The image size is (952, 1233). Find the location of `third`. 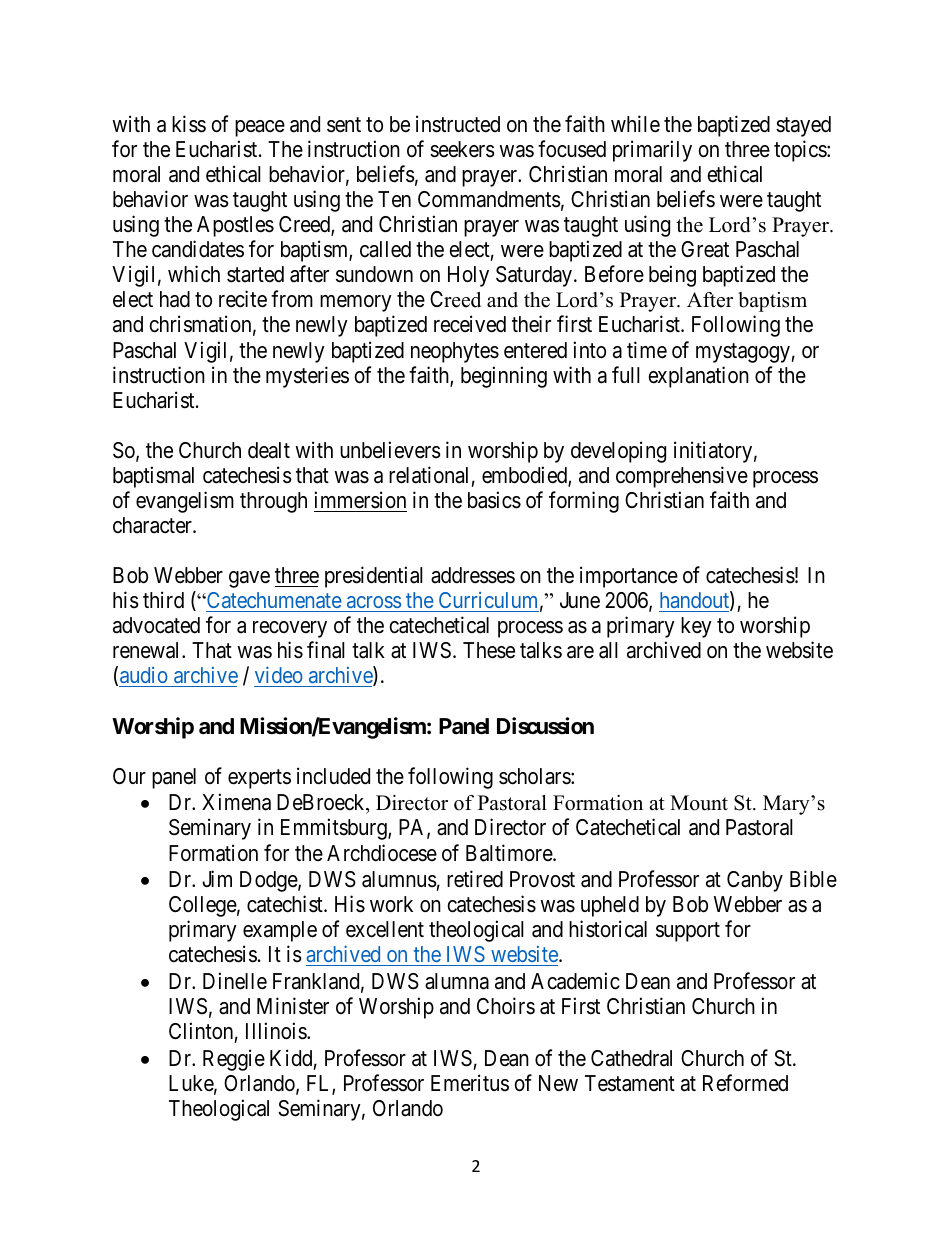

third is located at coordinates (163, 600).
